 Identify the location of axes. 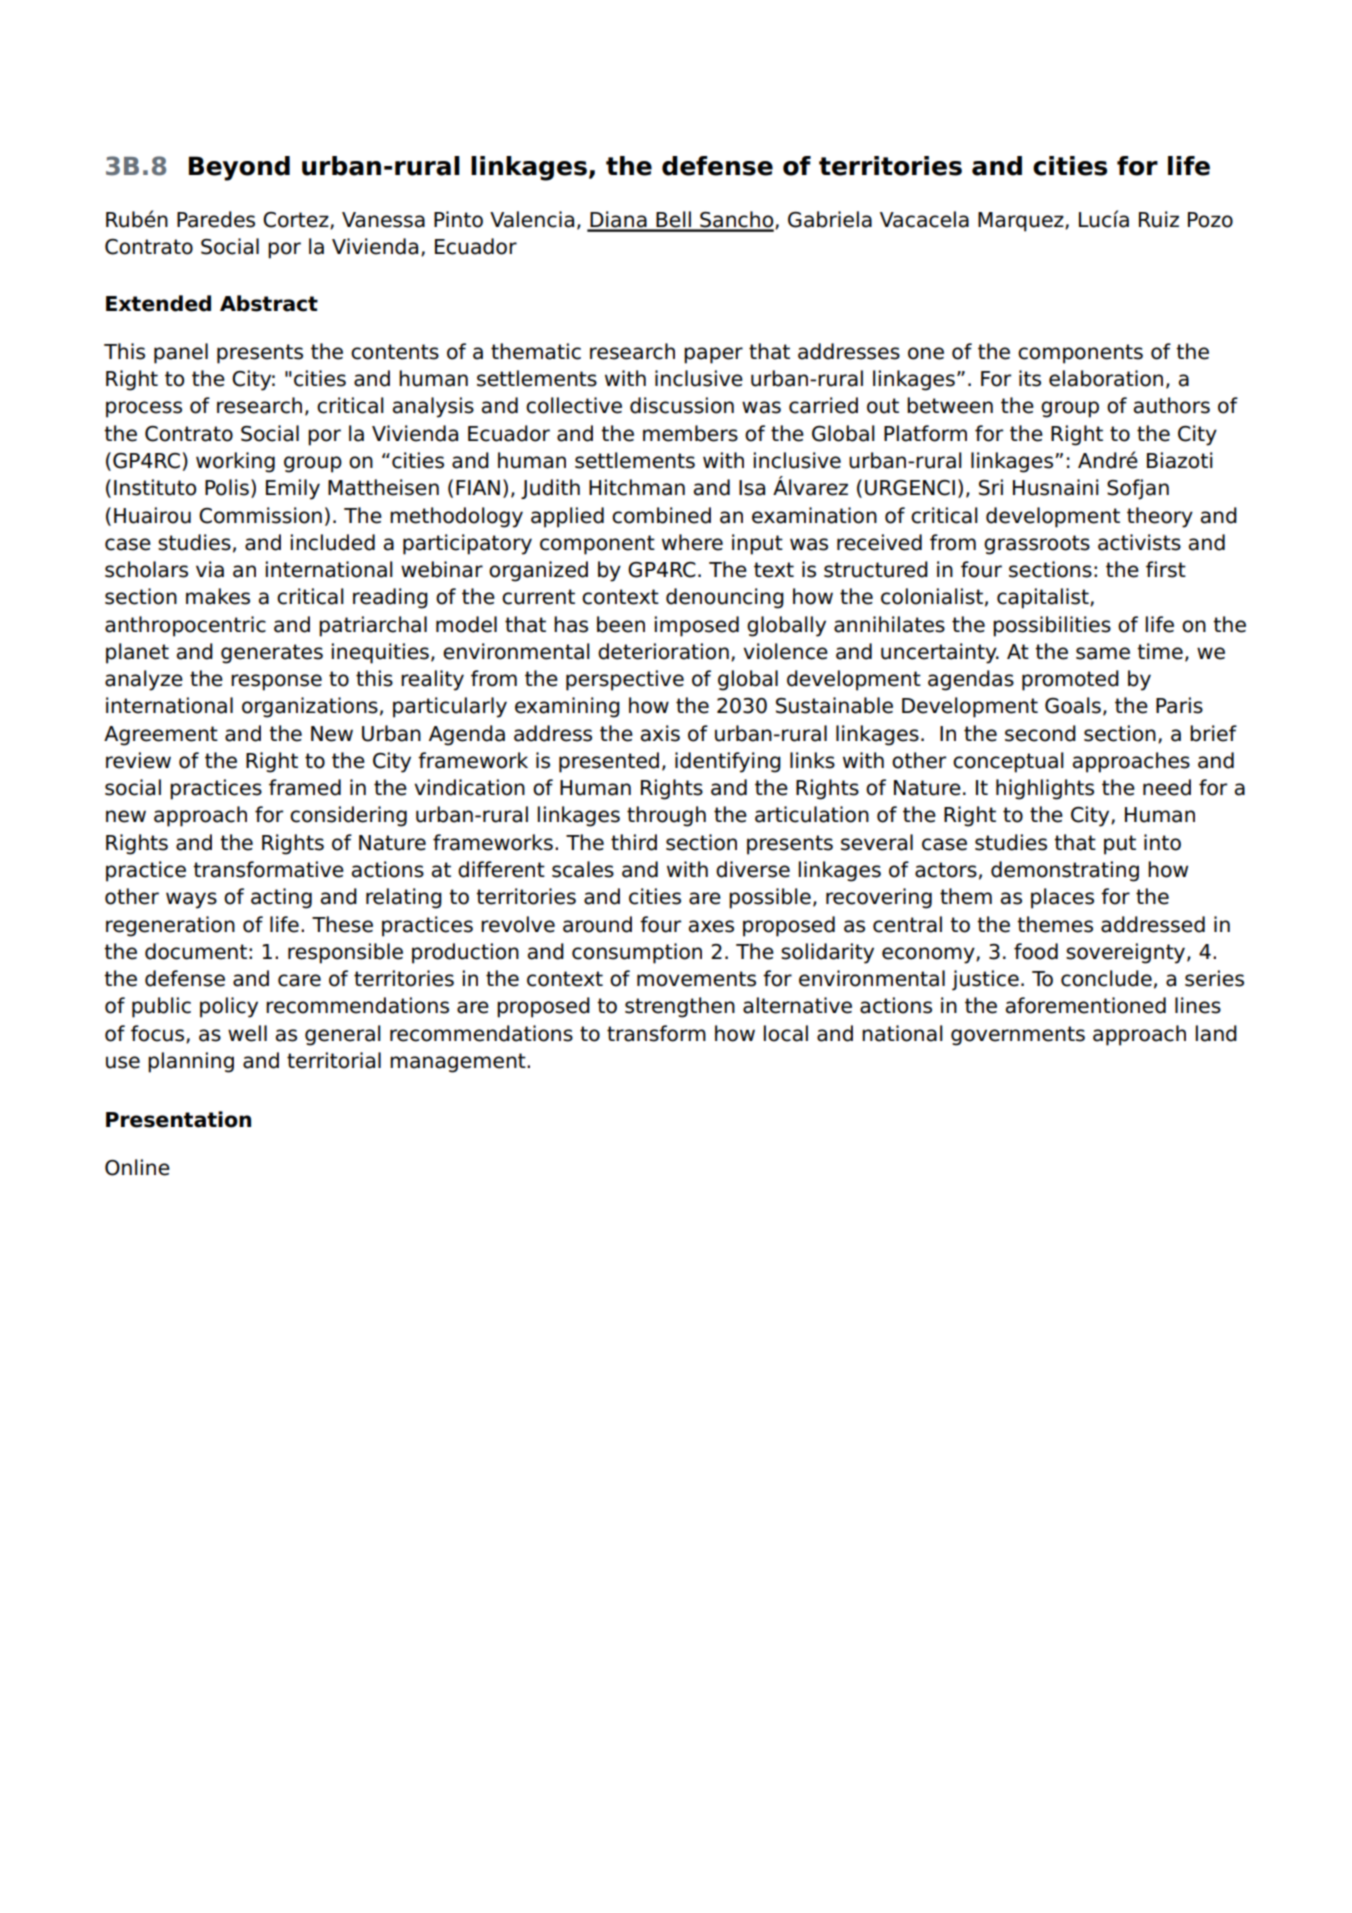
(711, 926).
